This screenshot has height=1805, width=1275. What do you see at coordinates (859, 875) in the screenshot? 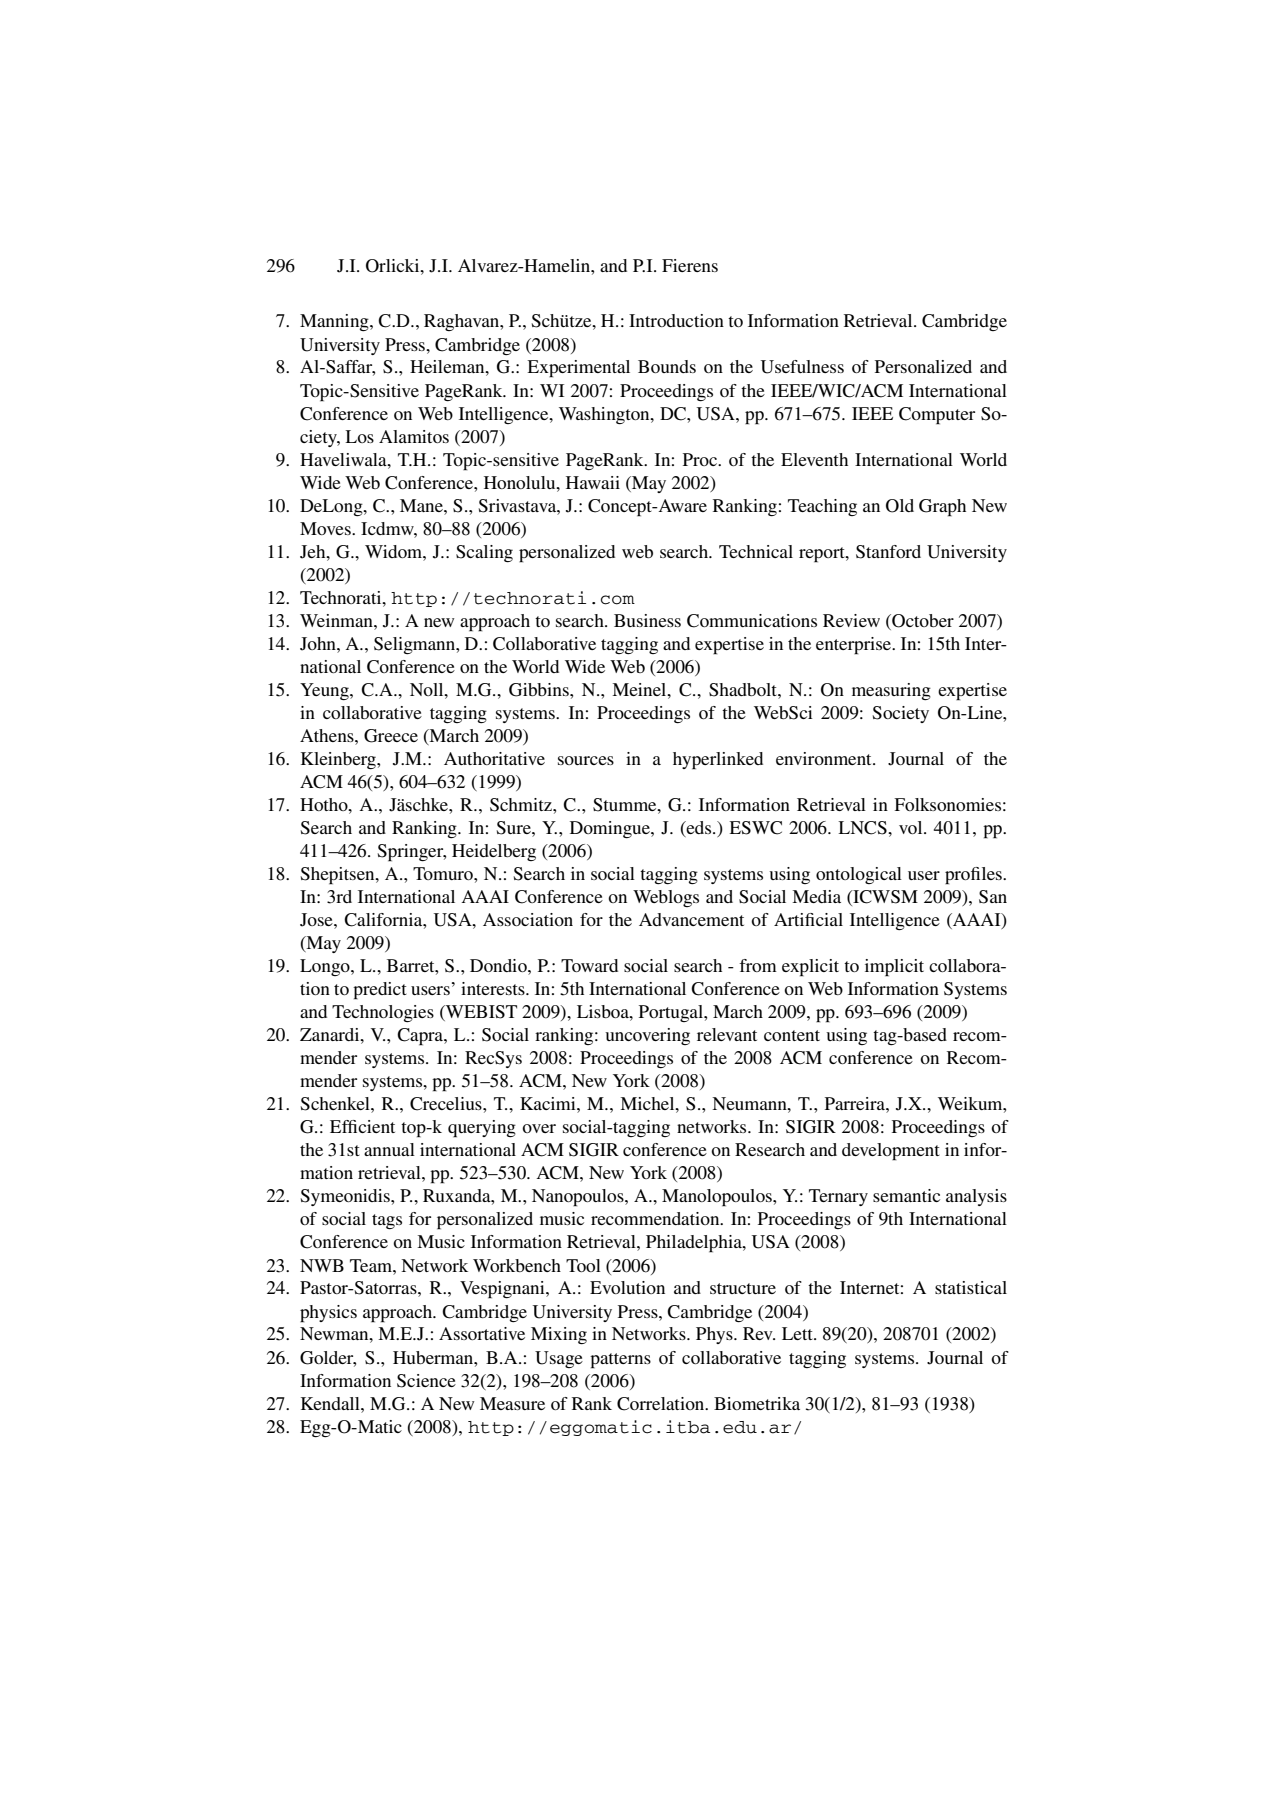
I see `ontological` at bounding box center [859, 875].
